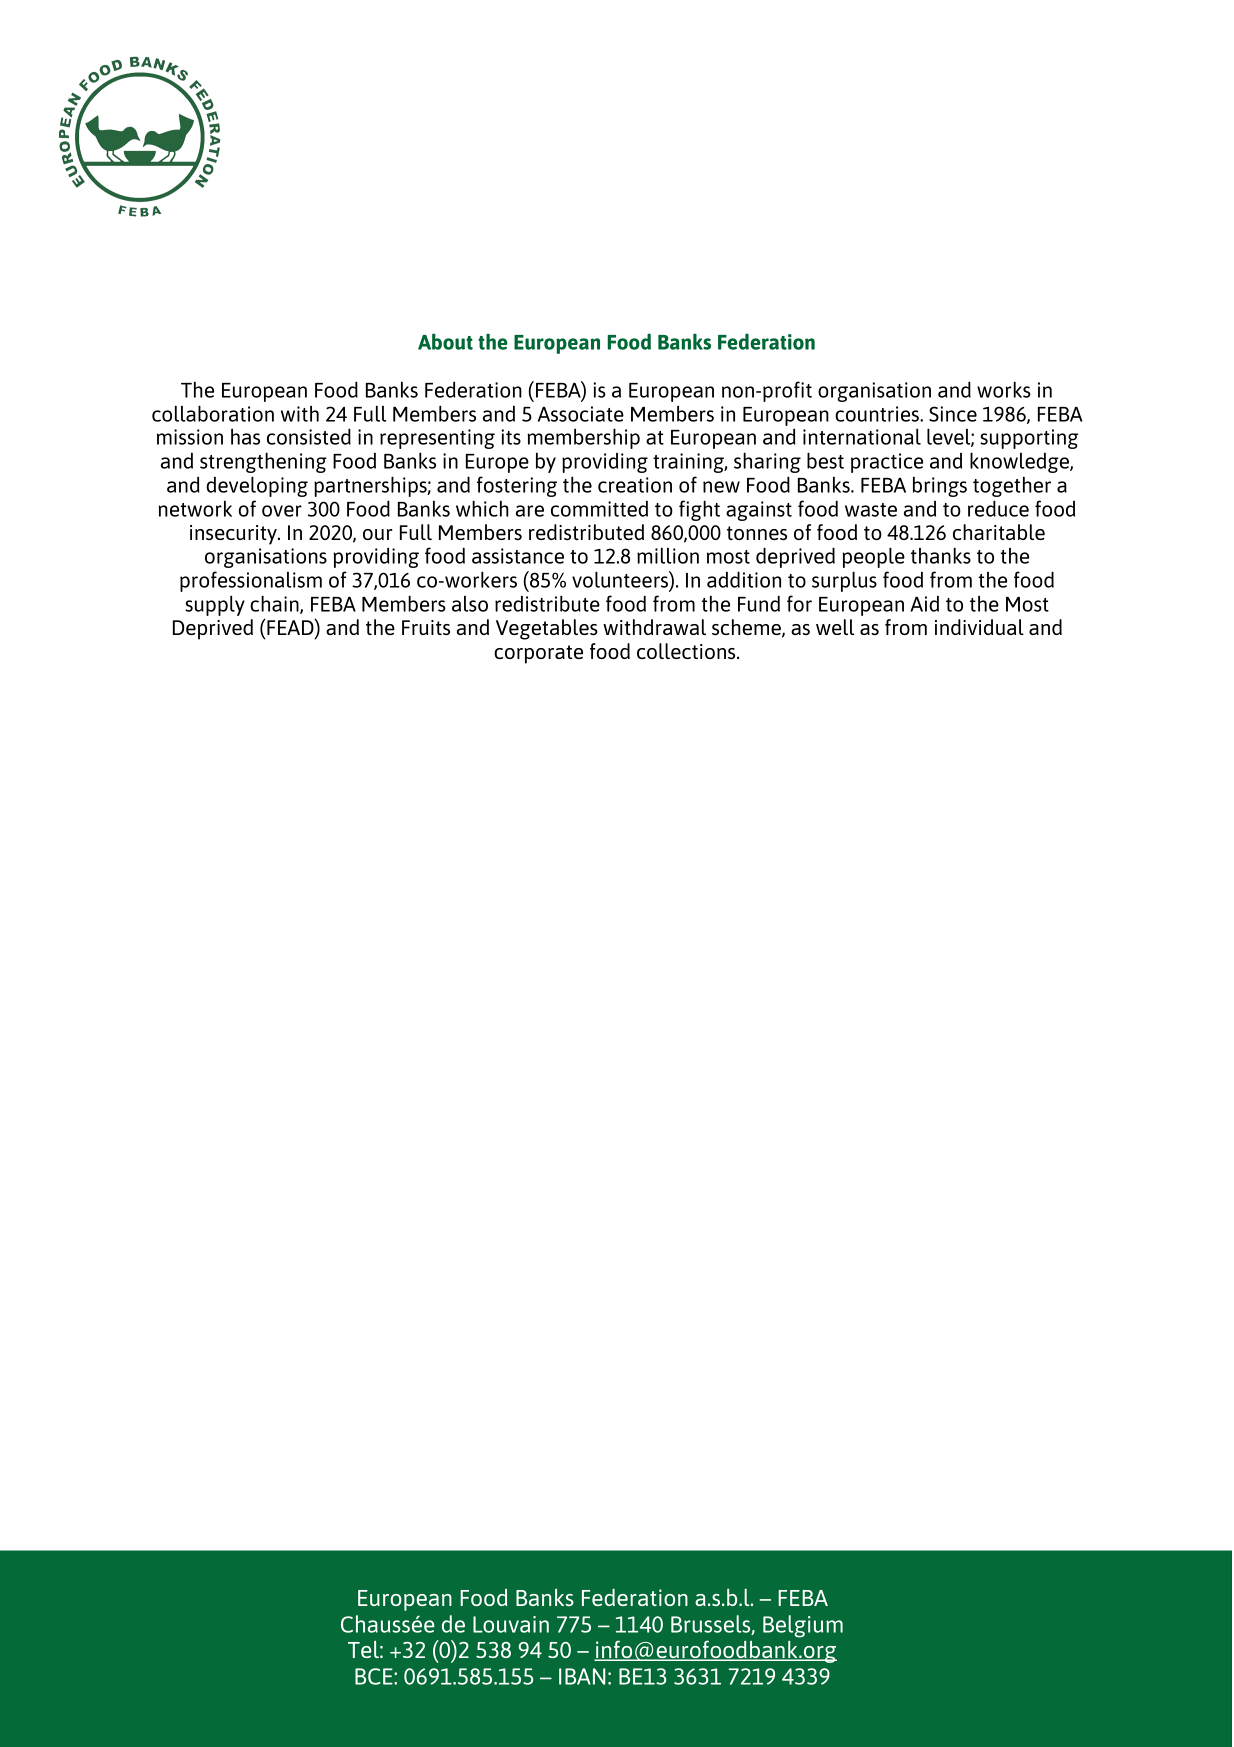  What do you see at coordinates (924, 604) in the screenshot?
I see `Aid` at bounding box center [924, 604].
